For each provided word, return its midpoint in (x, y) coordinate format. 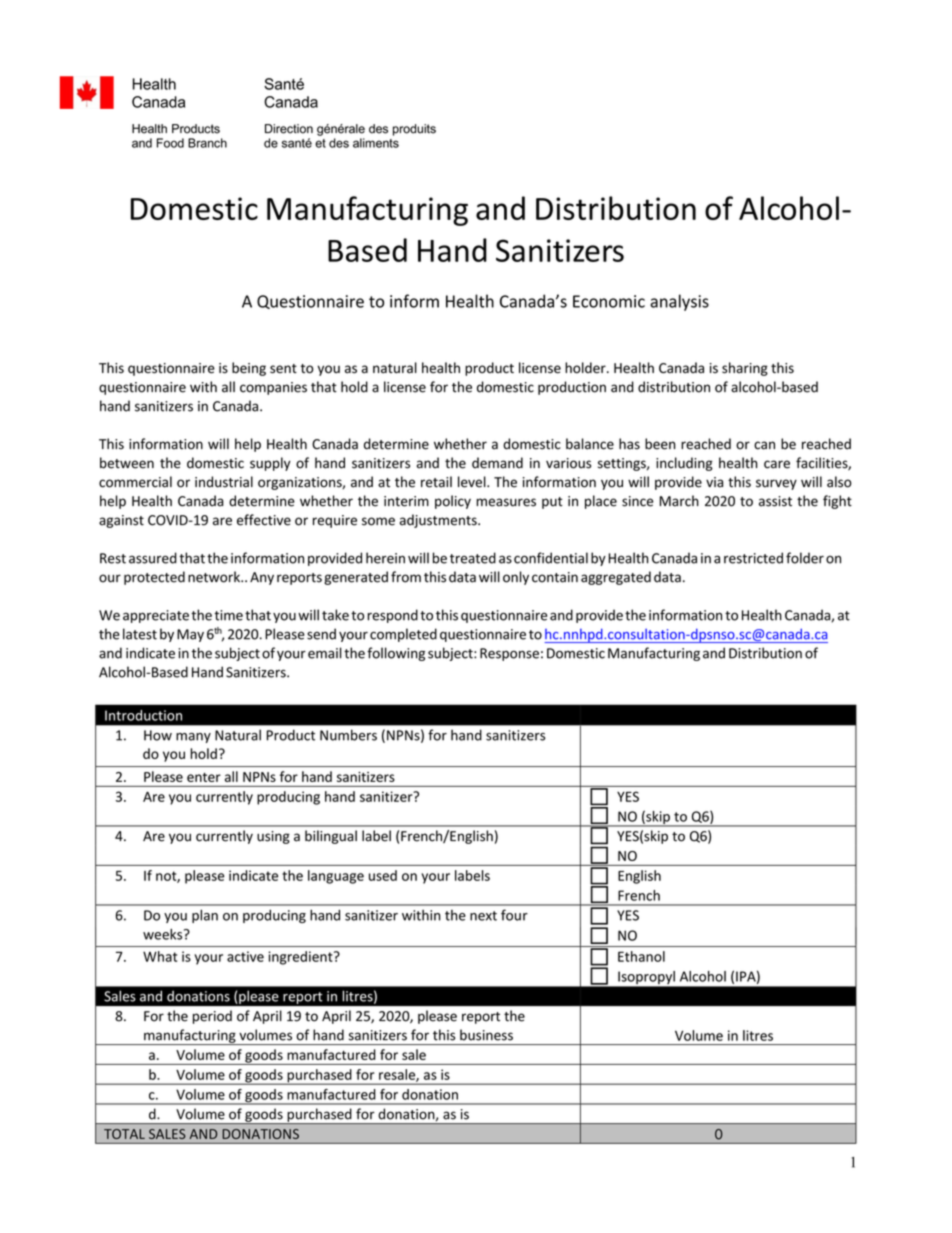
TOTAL (124, 1134)
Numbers (348, 735)
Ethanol (641, 956)
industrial (224, 482)
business (486, 1035)
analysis (679, 302)
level (473, 482)
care (777, 464)
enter (204, 777)
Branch (207, 143)
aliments (376, 143)
